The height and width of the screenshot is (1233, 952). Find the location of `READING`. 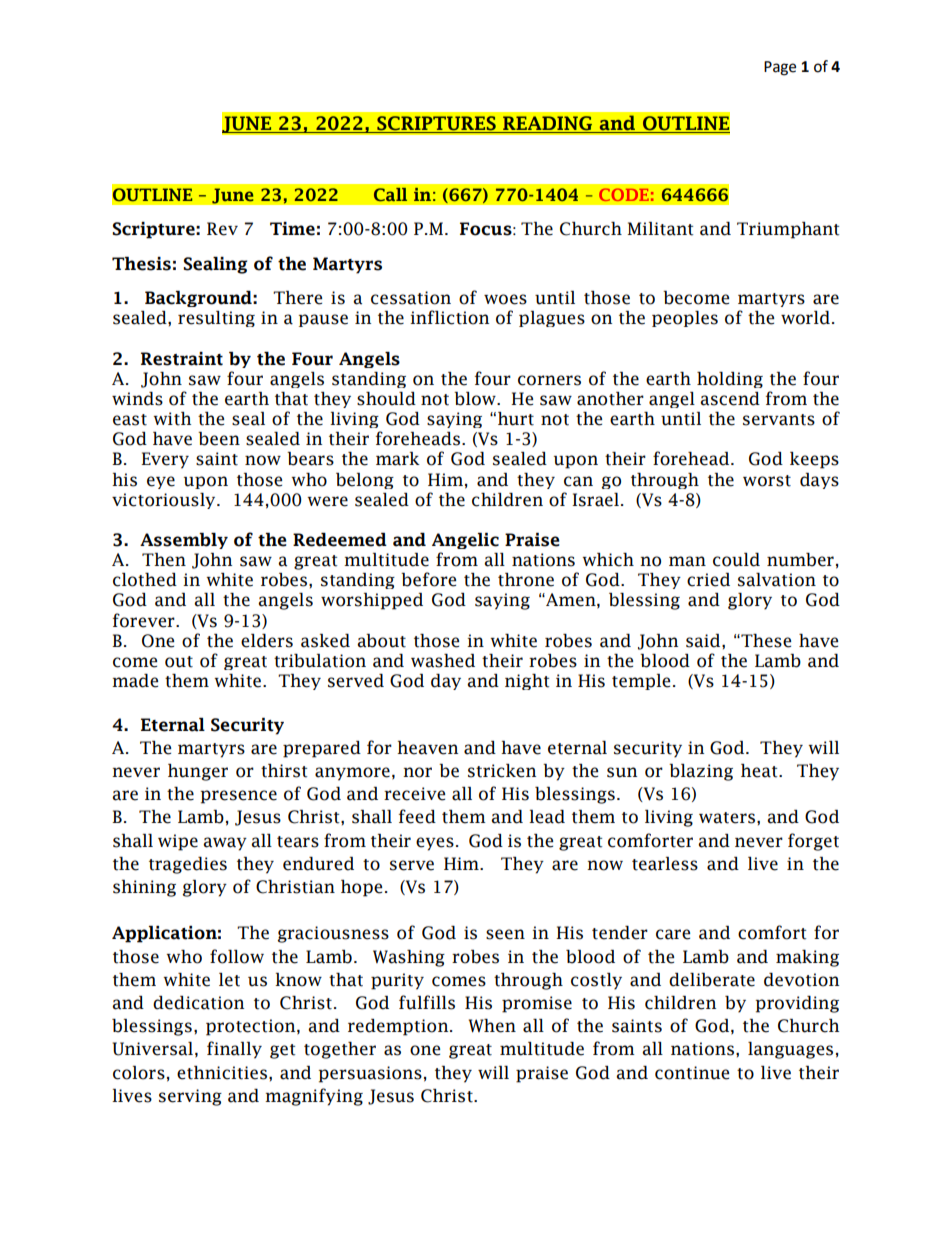

READING is located at coordinates (547, 124).
